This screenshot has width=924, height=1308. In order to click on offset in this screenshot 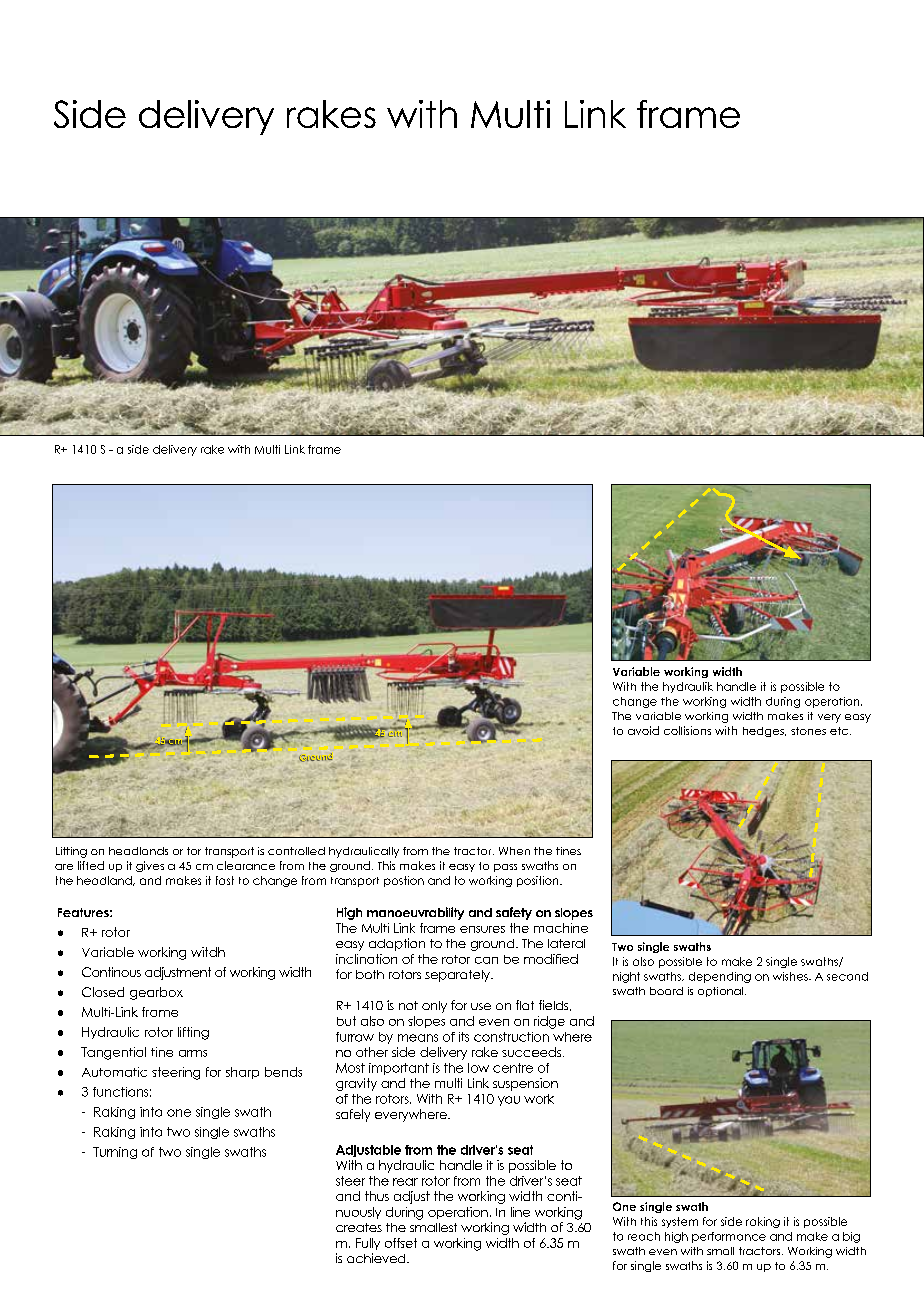, I will do `click(401, 1243)`.
